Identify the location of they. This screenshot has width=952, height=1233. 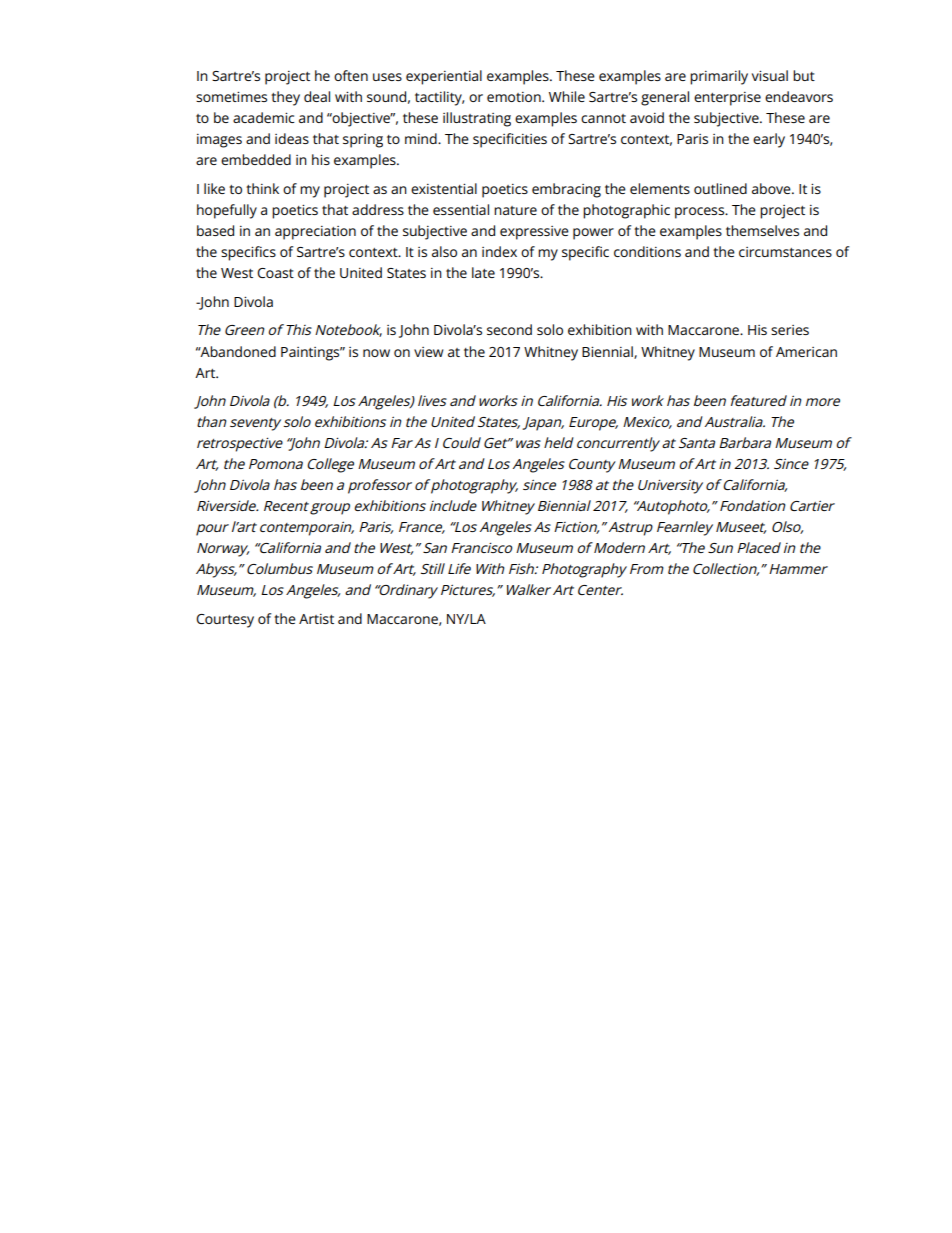
(285, 98).
